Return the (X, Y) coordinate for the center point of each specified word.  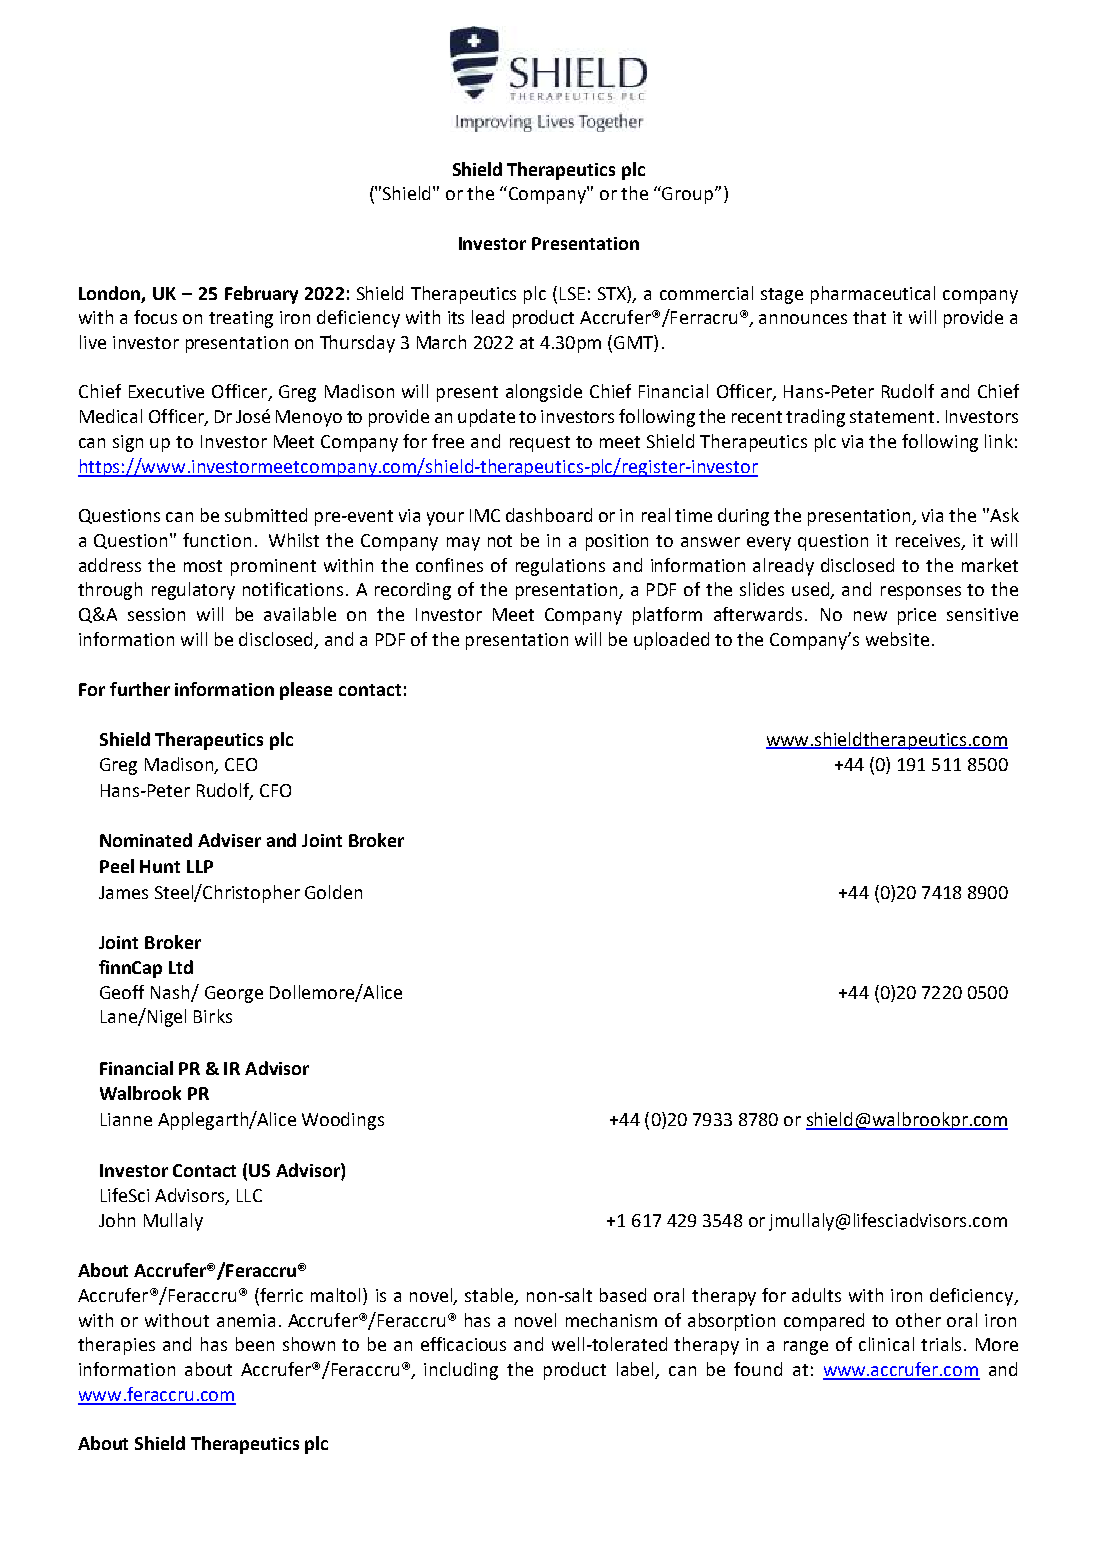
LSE (572, 293)
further (140, 689)
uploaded (671, 641)
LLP (200, 866)
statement (892, 417)
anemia (246, 1320)
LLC (249, 1195)
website (897, 639)
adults (816, 1295)
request (540, 444)
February (261, 295)
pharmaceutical (873, 295)
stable (490, 1296)
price (917, 616)
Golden (333, 892)
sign (128, 443)
